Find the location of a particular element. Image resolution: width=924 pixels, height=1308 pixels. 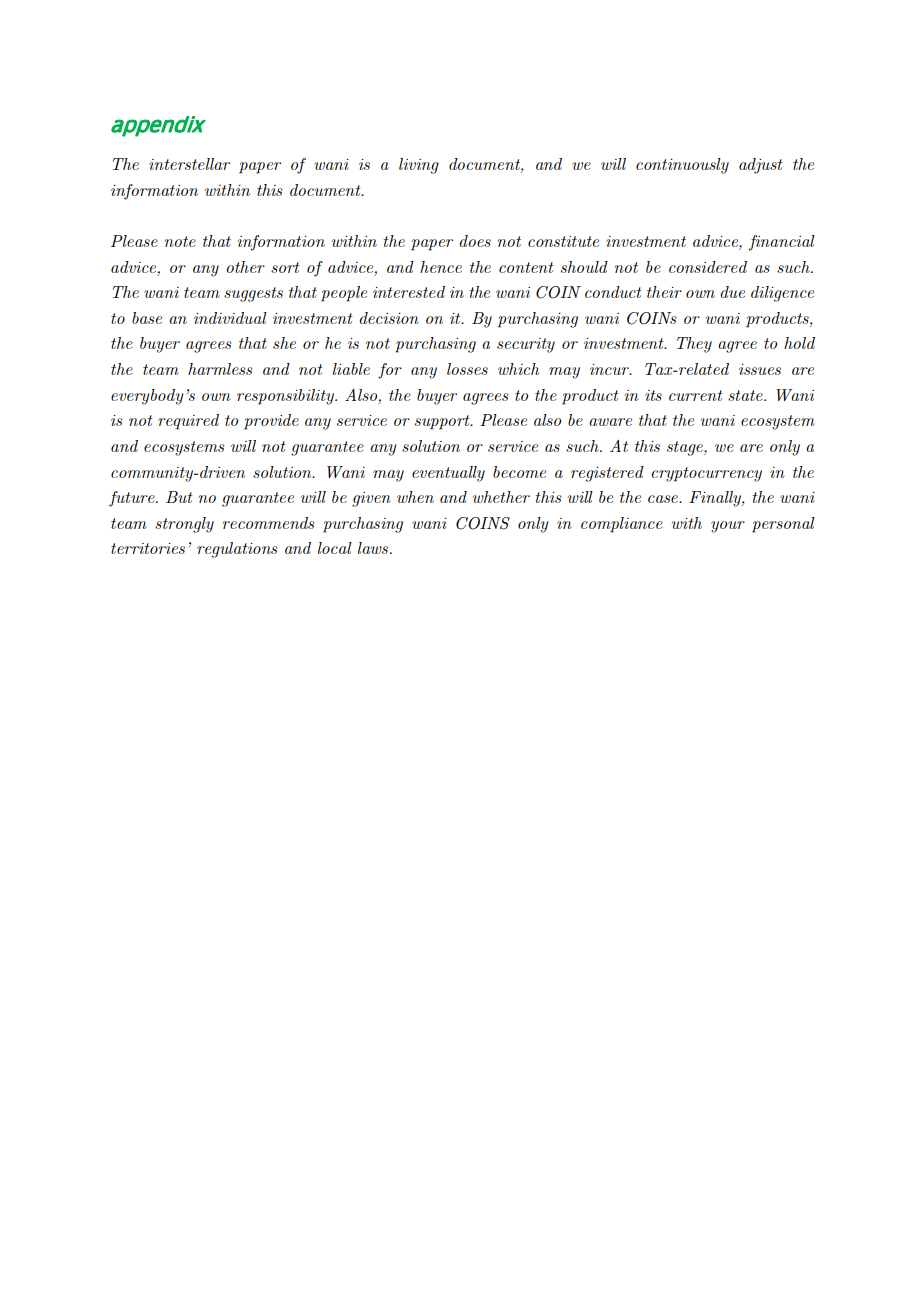

regulations is located at coordinates (237, 550).
